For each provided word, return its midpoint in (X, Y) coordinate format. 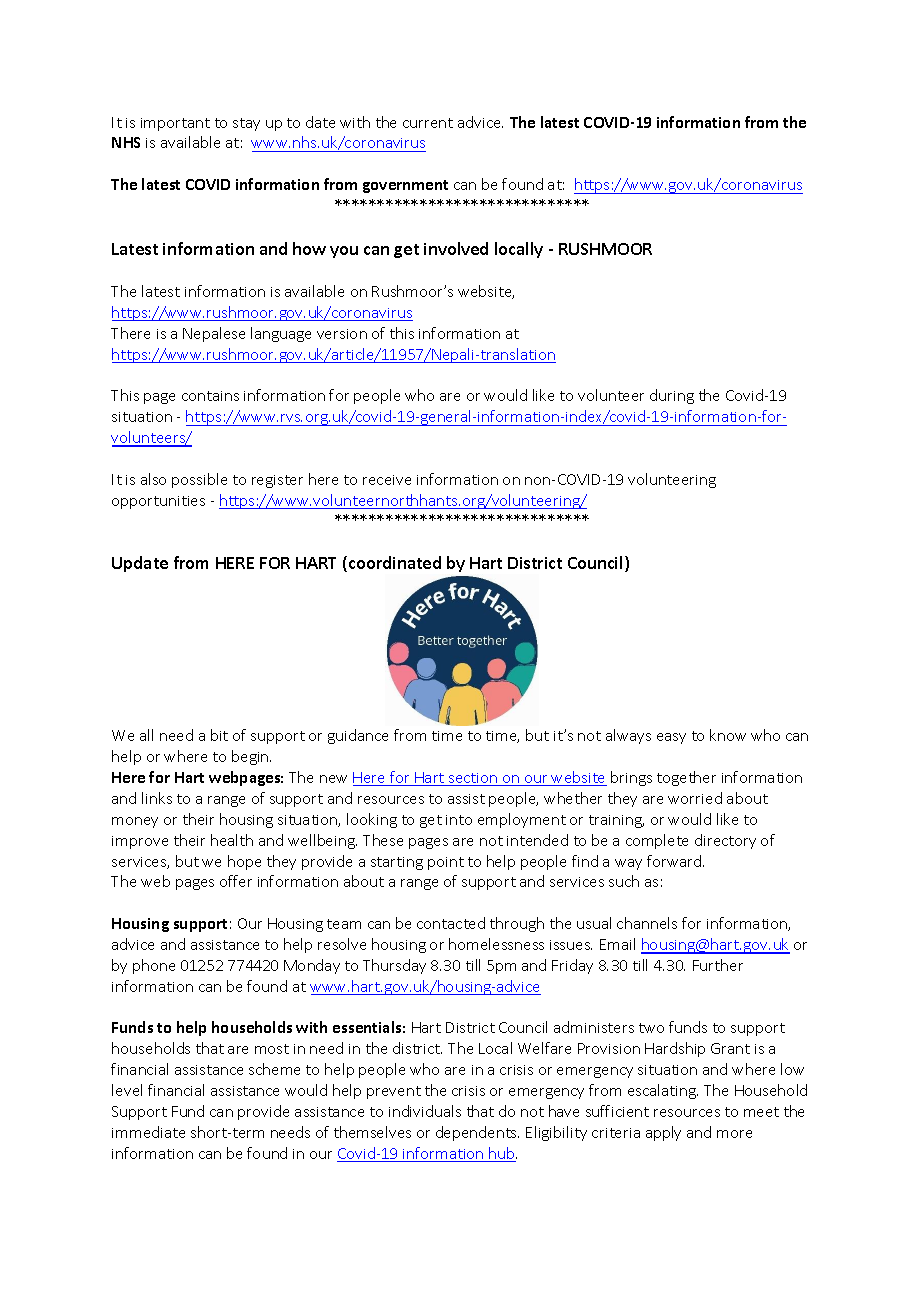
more (734, 1134)
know (728, 735)
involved (456, 248)
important (175, 124)
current (428, 123)
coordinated (395, 562)
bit (219, 735)
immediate (148, 1132)
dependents (477, 1133)
